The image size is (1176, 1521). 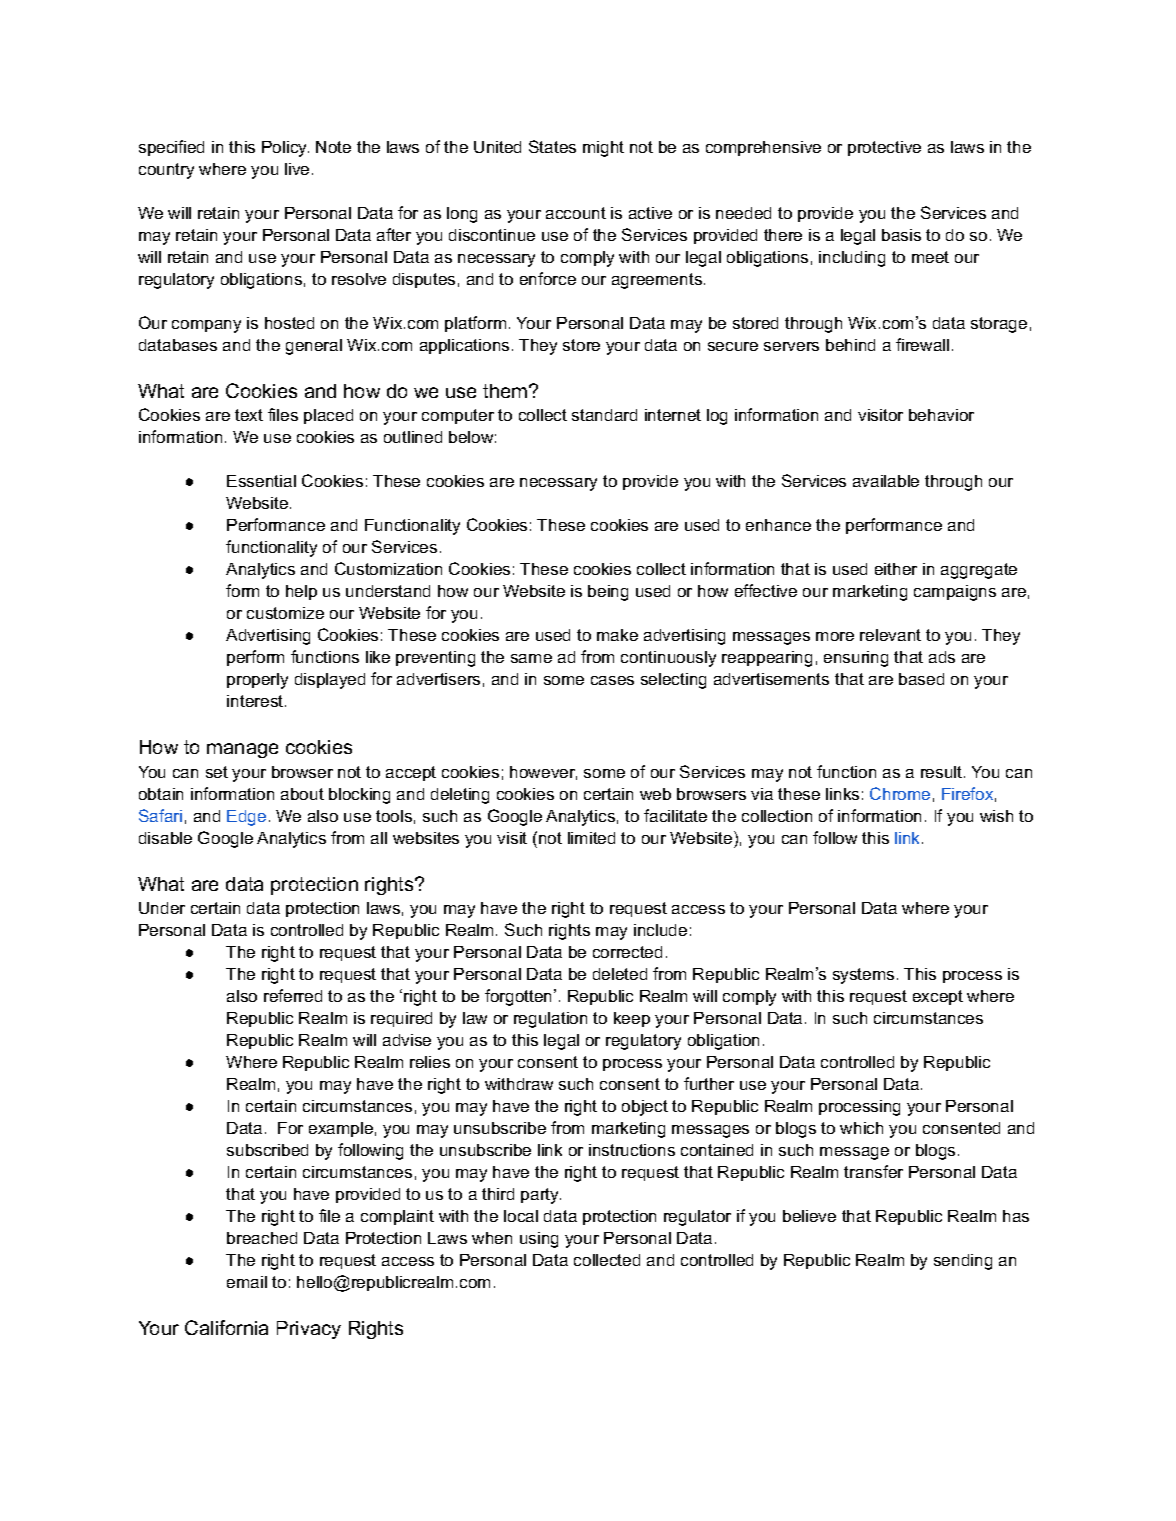 I want to click on email, so click(x=247, y=1282).
